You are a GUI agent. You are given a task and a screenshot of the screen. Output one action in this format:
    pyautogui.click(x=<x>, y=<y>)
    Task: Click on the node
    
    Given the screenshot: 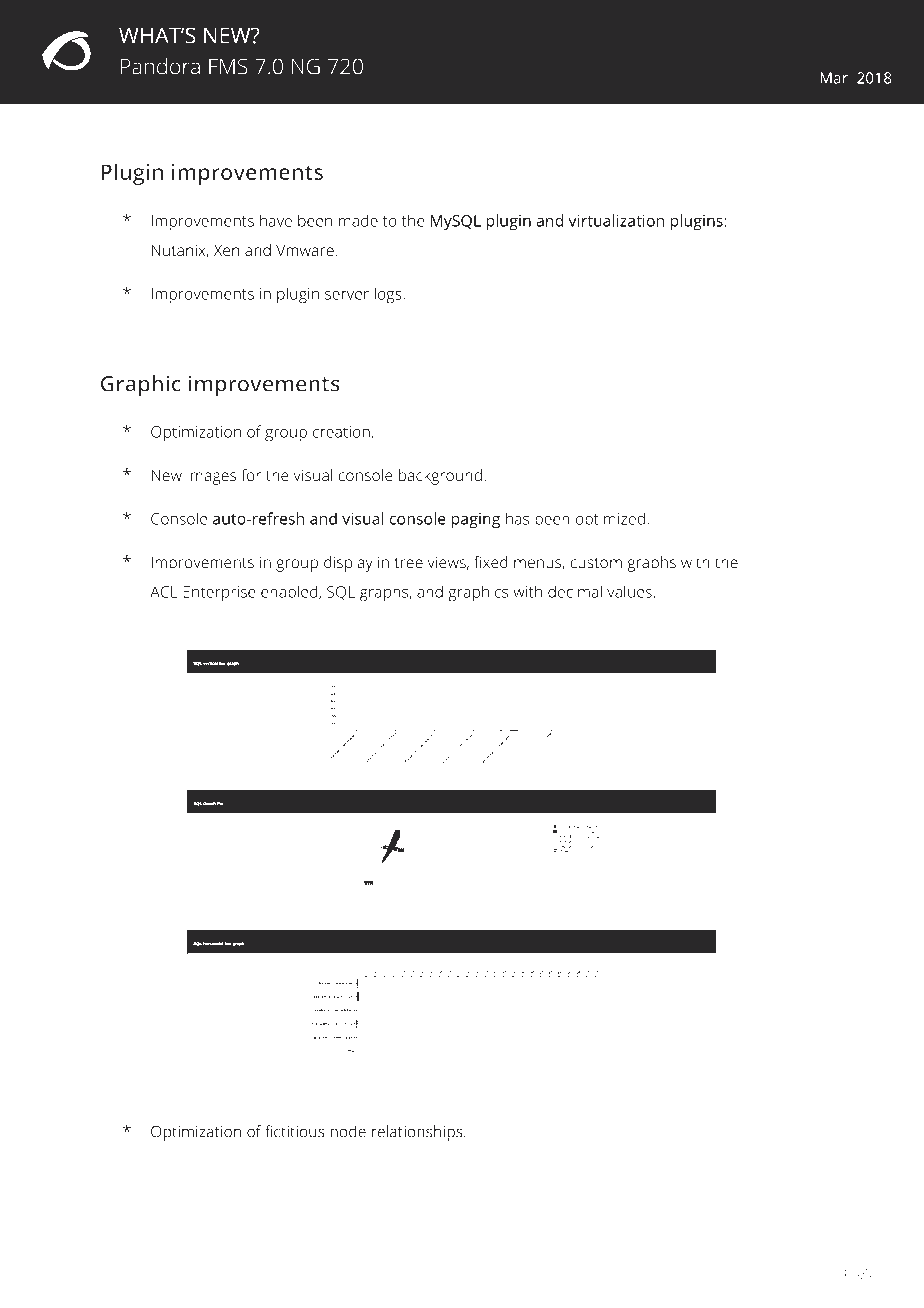 What is the action you would take?
    pyautogui.click(x=348, y=1131)
